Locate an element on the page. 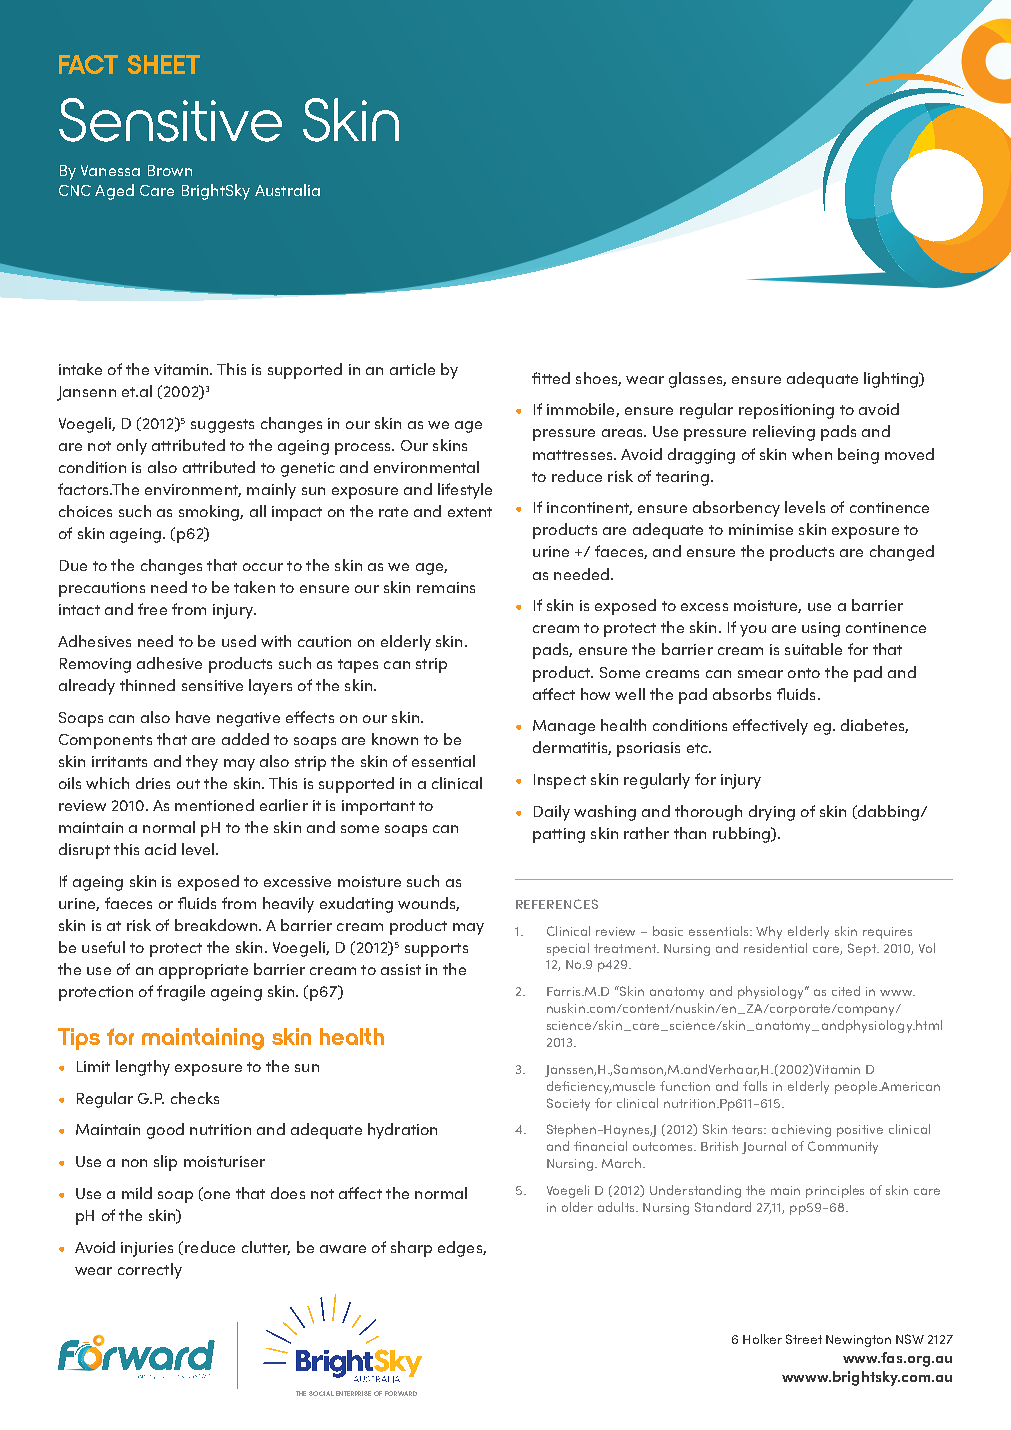 Image resolution: width=1011 pixels, height=1430 pixels. correctly is located at coordinates (150, 1271).
